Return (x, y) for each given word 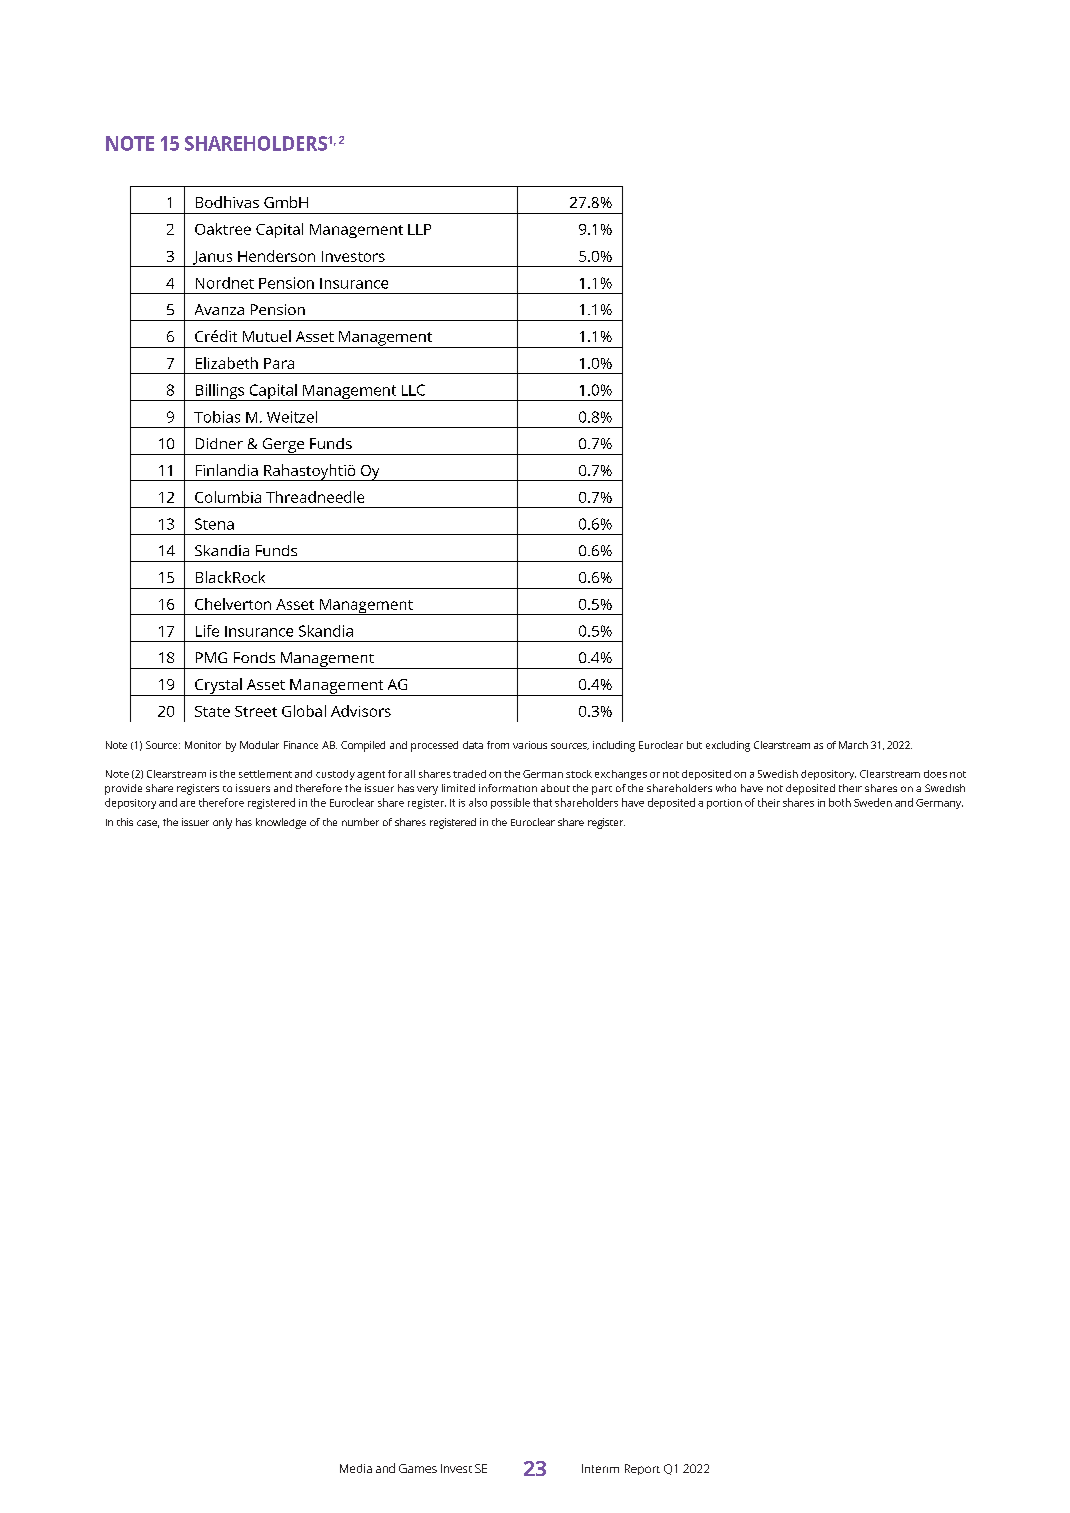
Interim (600, 1468)
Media (356, 1468)
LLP (419, 229)
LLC (413, 390)
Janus (213, 259)
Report (642, 1469)
